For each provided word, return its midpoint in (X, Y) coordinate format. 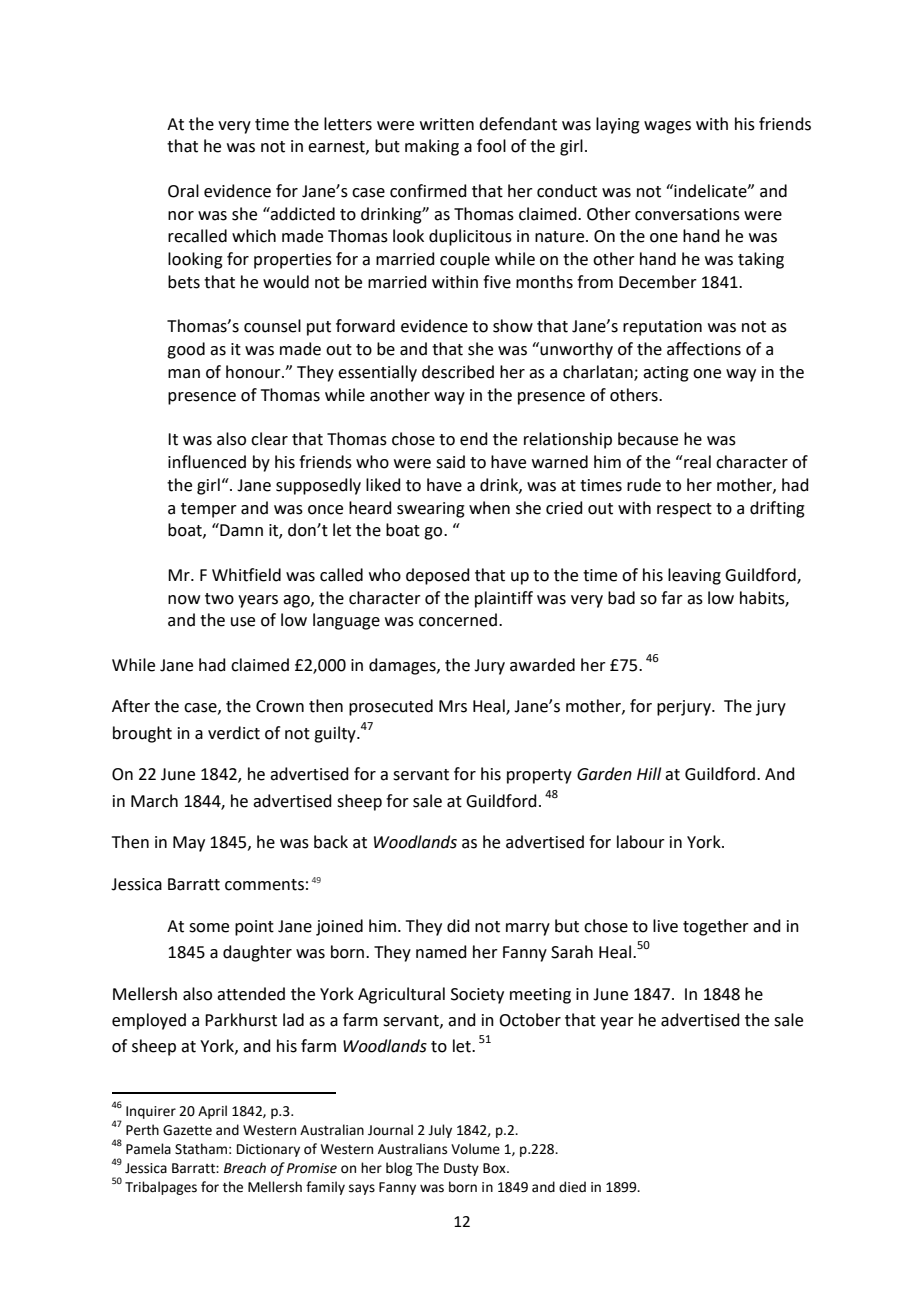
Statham (201, 1149)
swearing (431, 510)
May (189, 844)
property (539, 776)
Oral (183, 191)
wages (667, 127)
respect (684, 510)
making (432, 147)
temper (209, 510)
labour (641, 842)
